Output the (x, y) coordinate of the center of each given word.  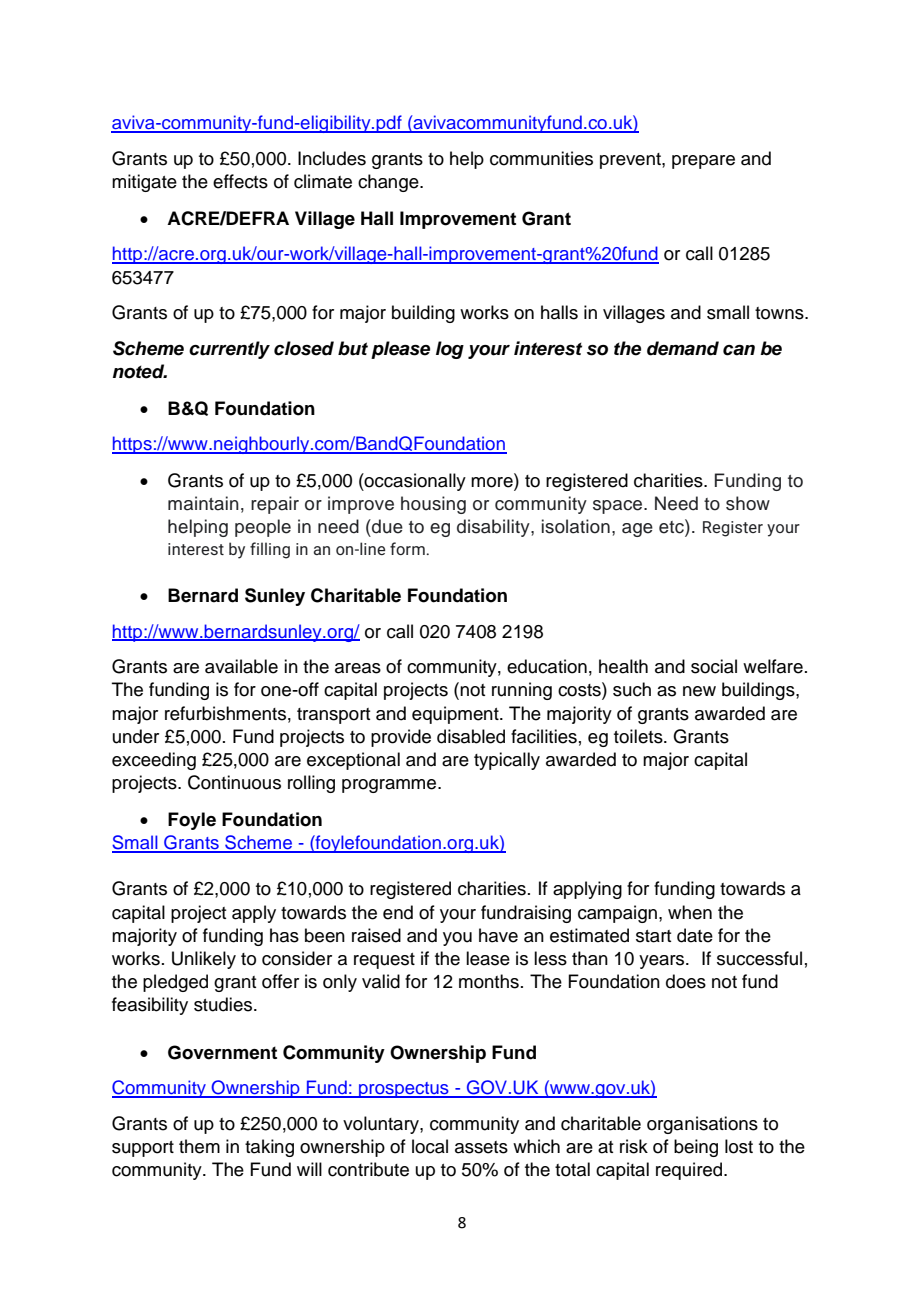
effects (240, 181)
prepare (703, 162)
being (696, 1148)
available (241, 666)
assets (481, 1147)
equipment (456, 715)
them (199, 1146)
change (389, 183)
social (714, 666)
